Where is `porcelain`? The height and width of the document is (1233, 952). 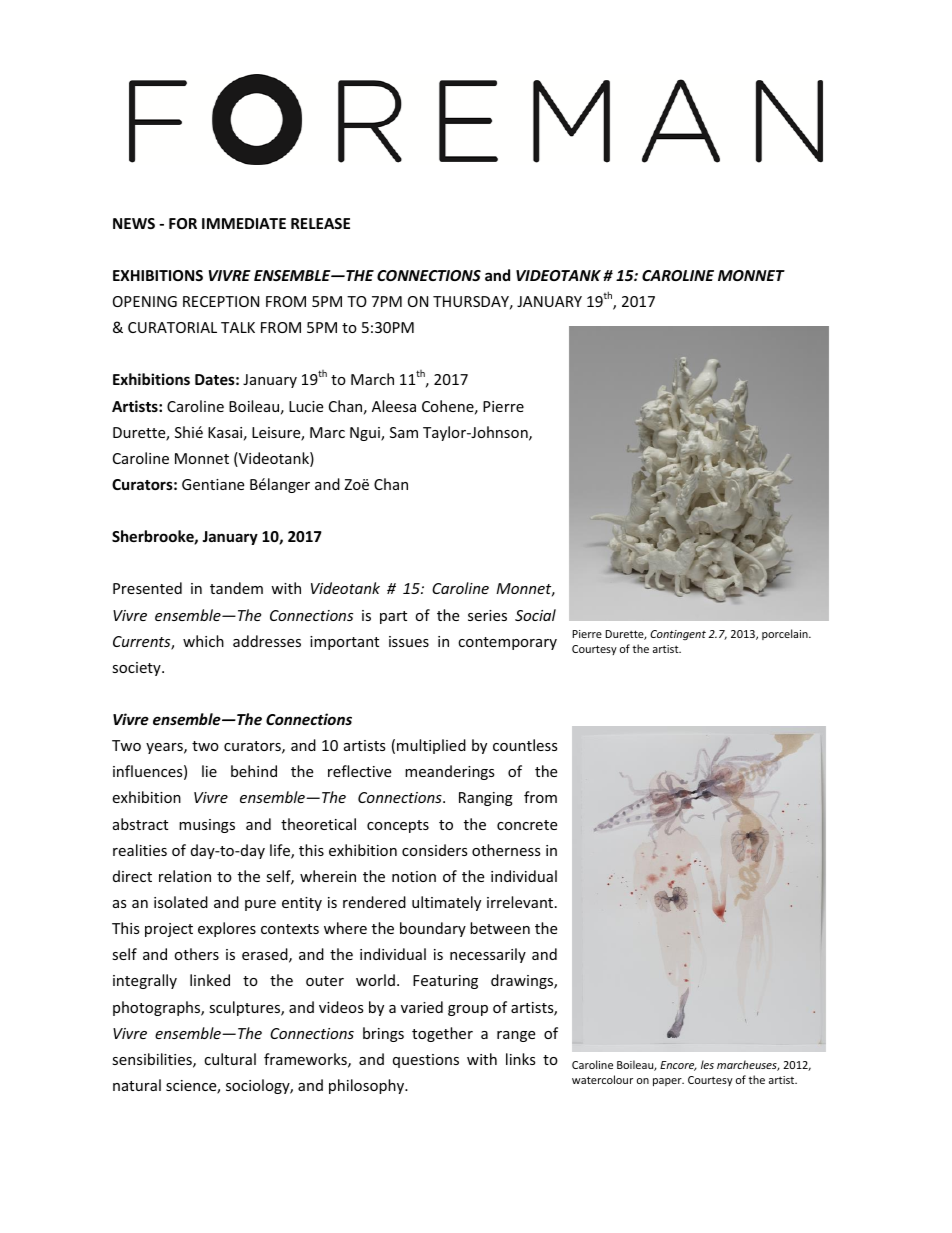 porcelain is located at coordinates (786, 634).
